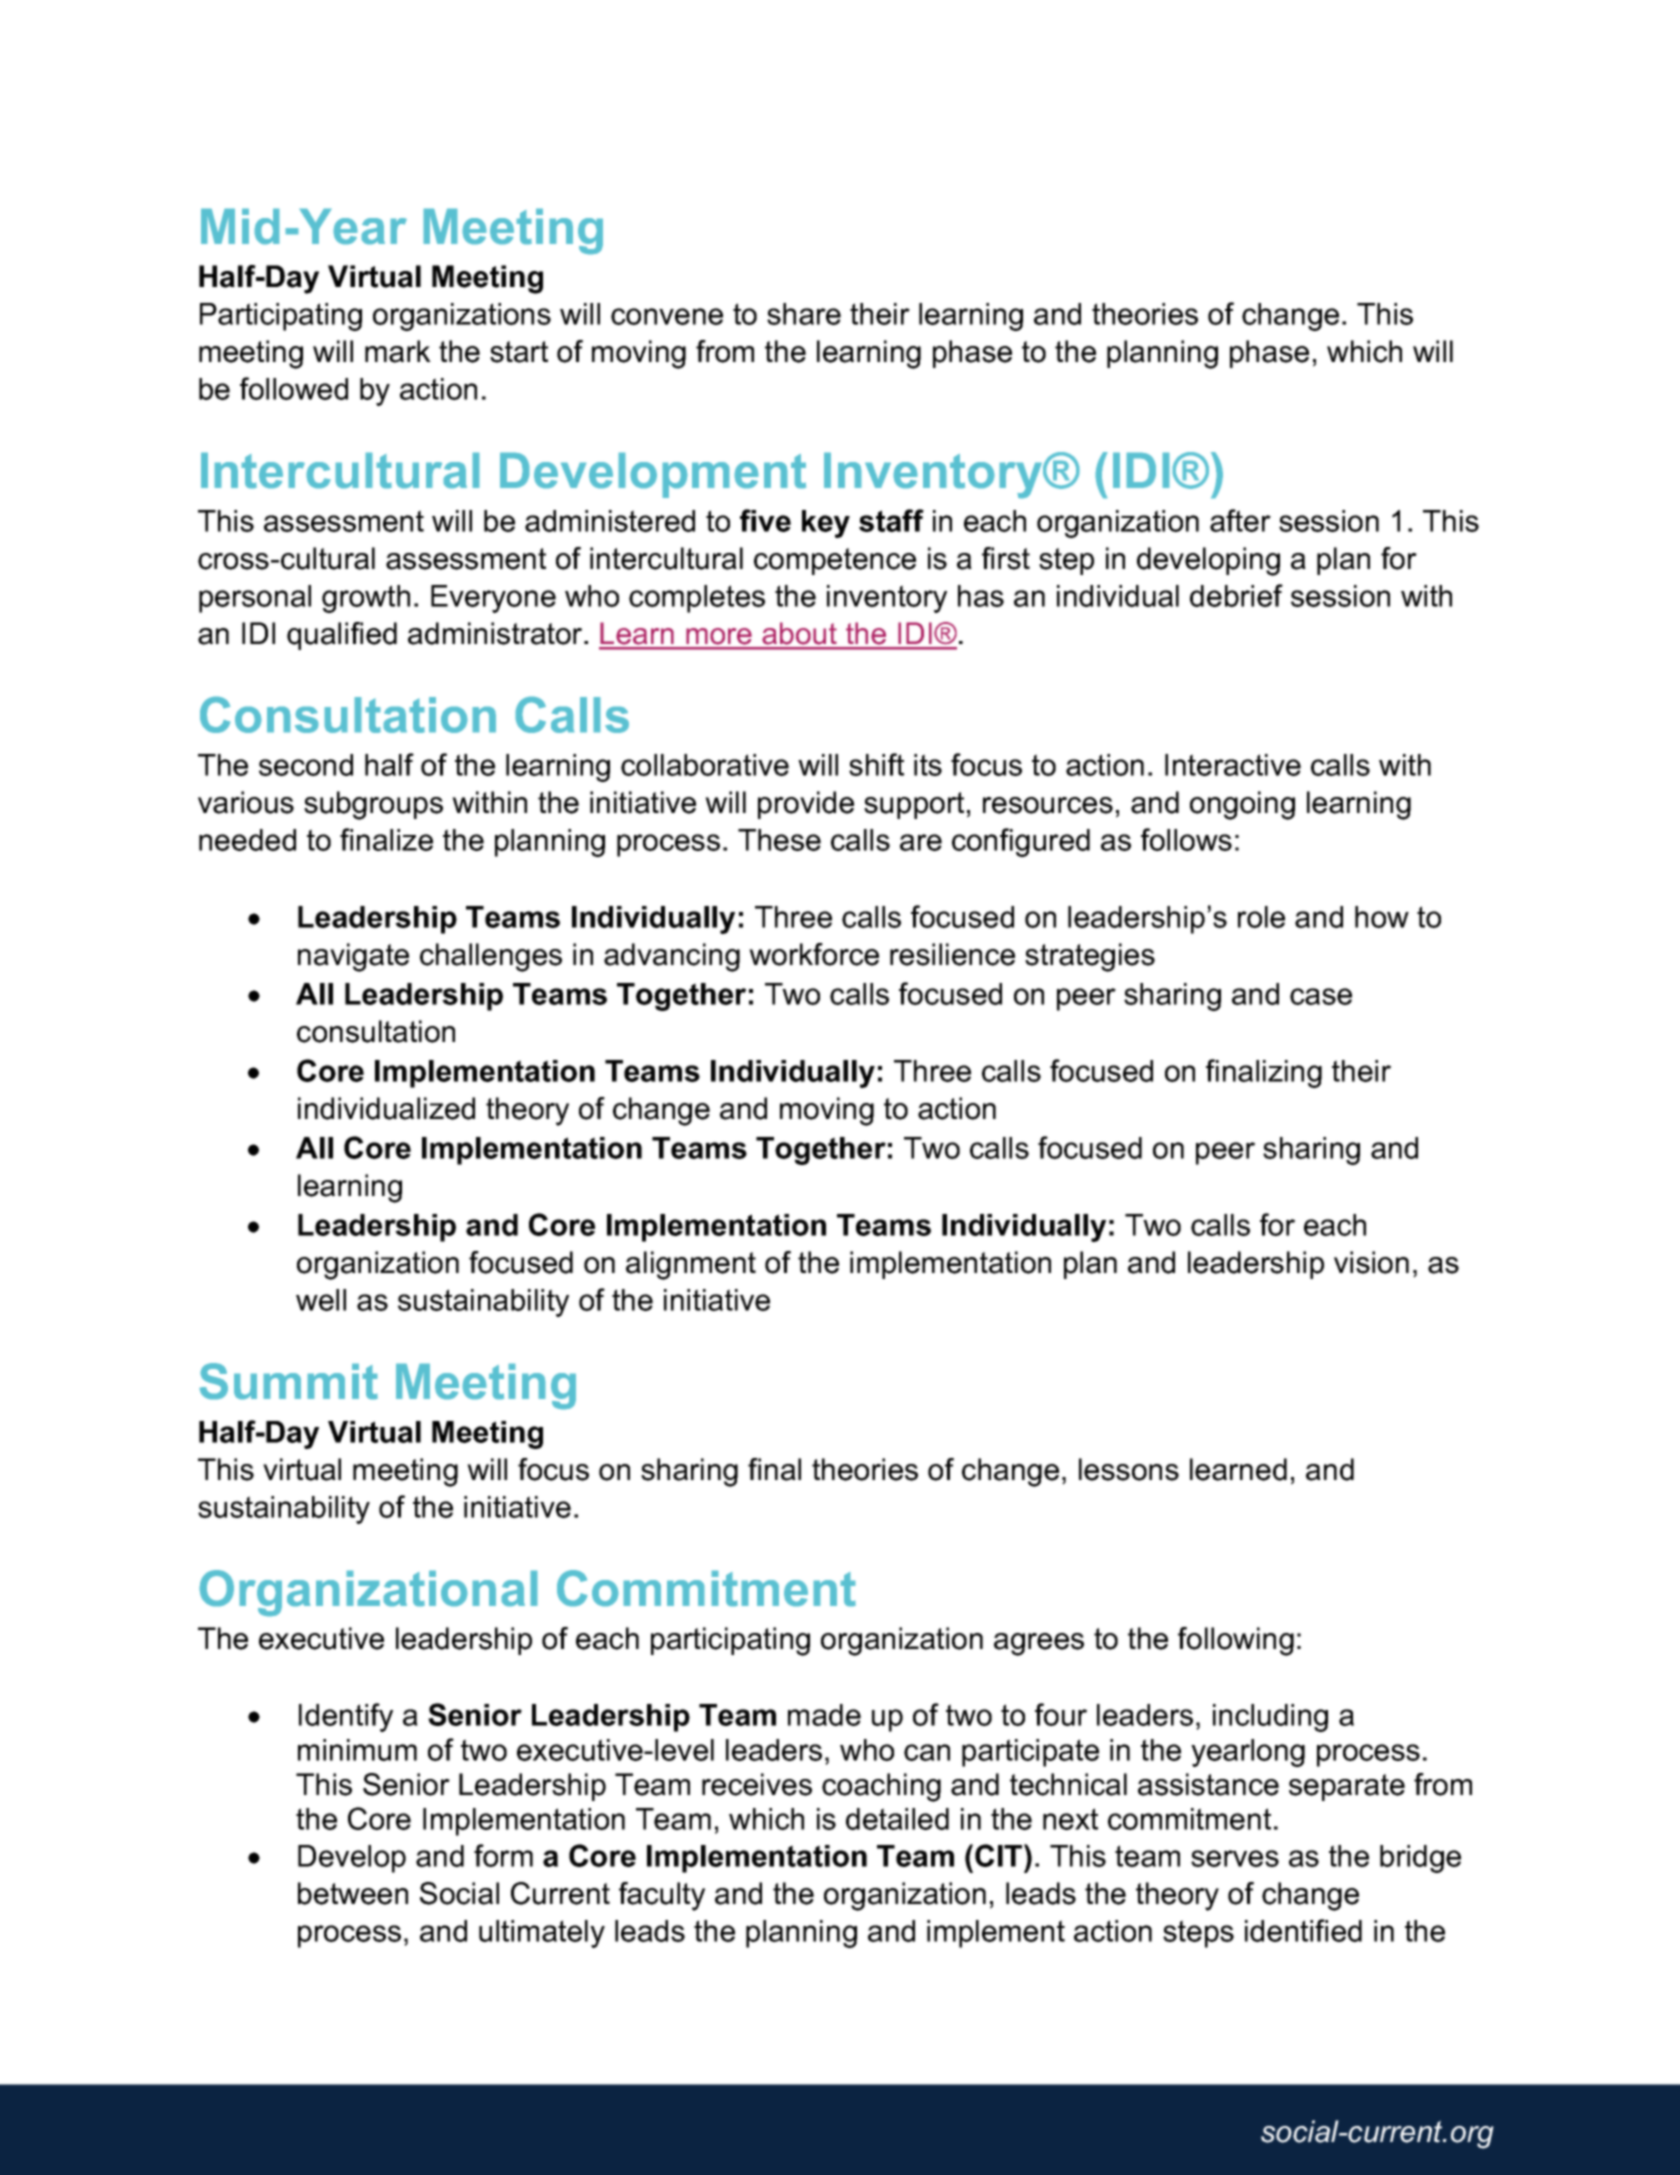 This page has height=2175, width=1680. Describe the element at coordinates (353, 1893) in the page. I see `between` at that location.
